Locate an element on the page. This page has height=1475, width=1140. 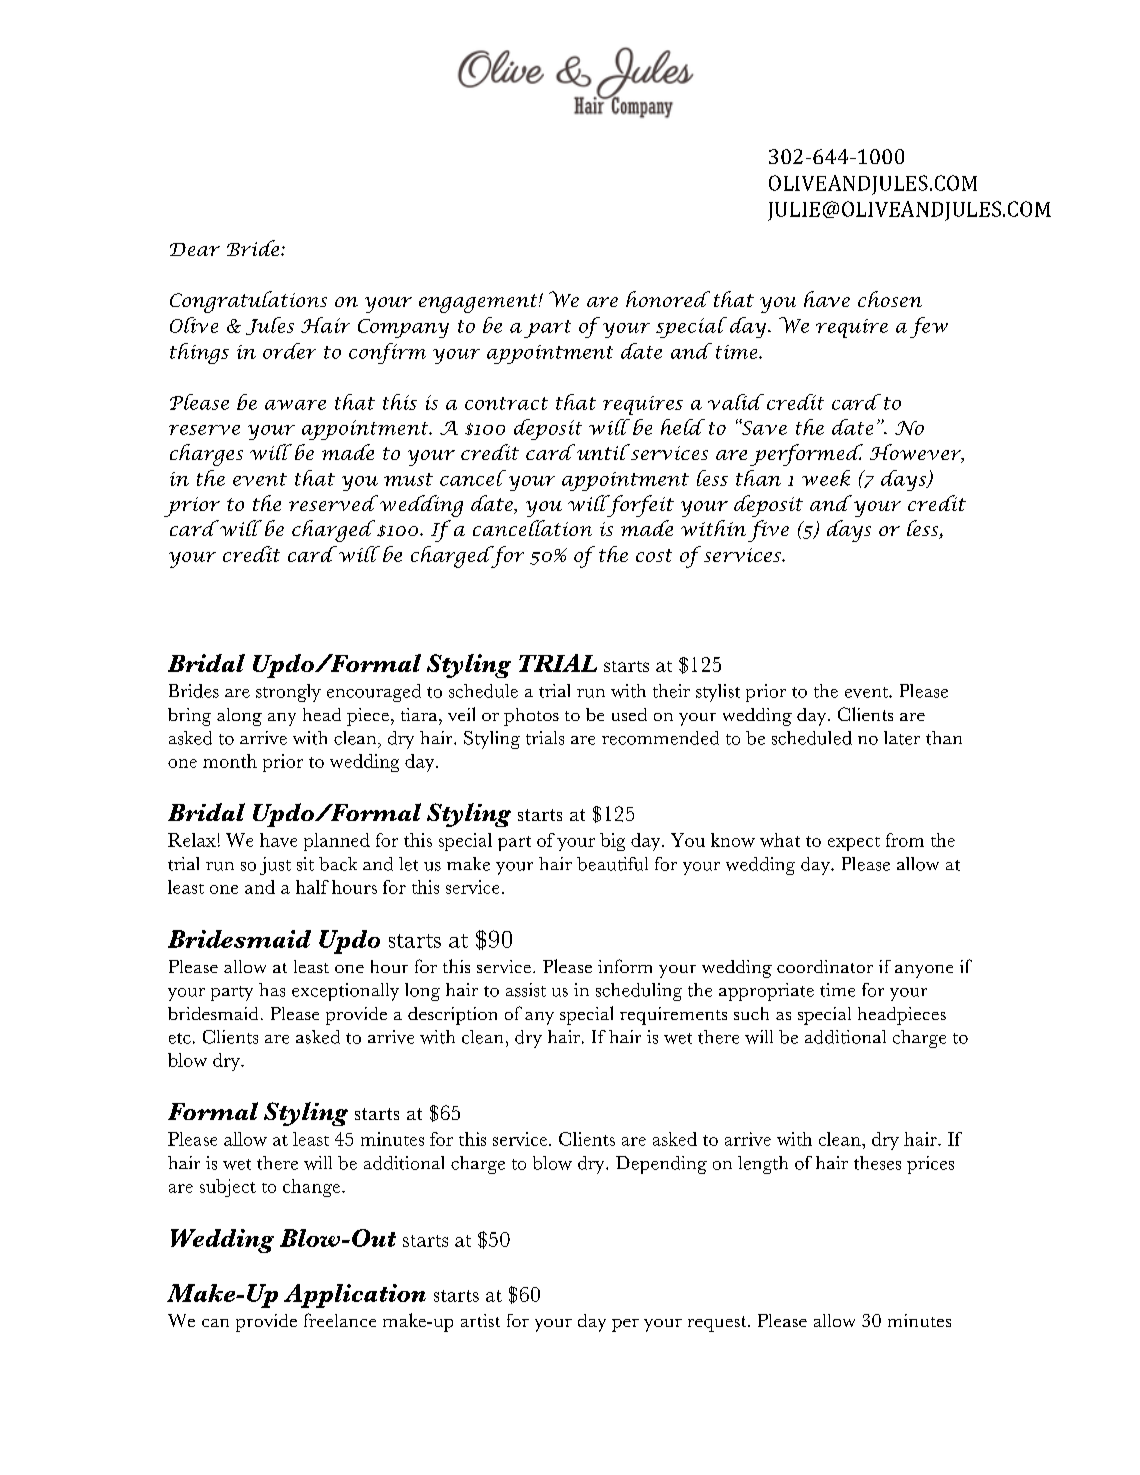
assist is located at coordinates (526, 990).
